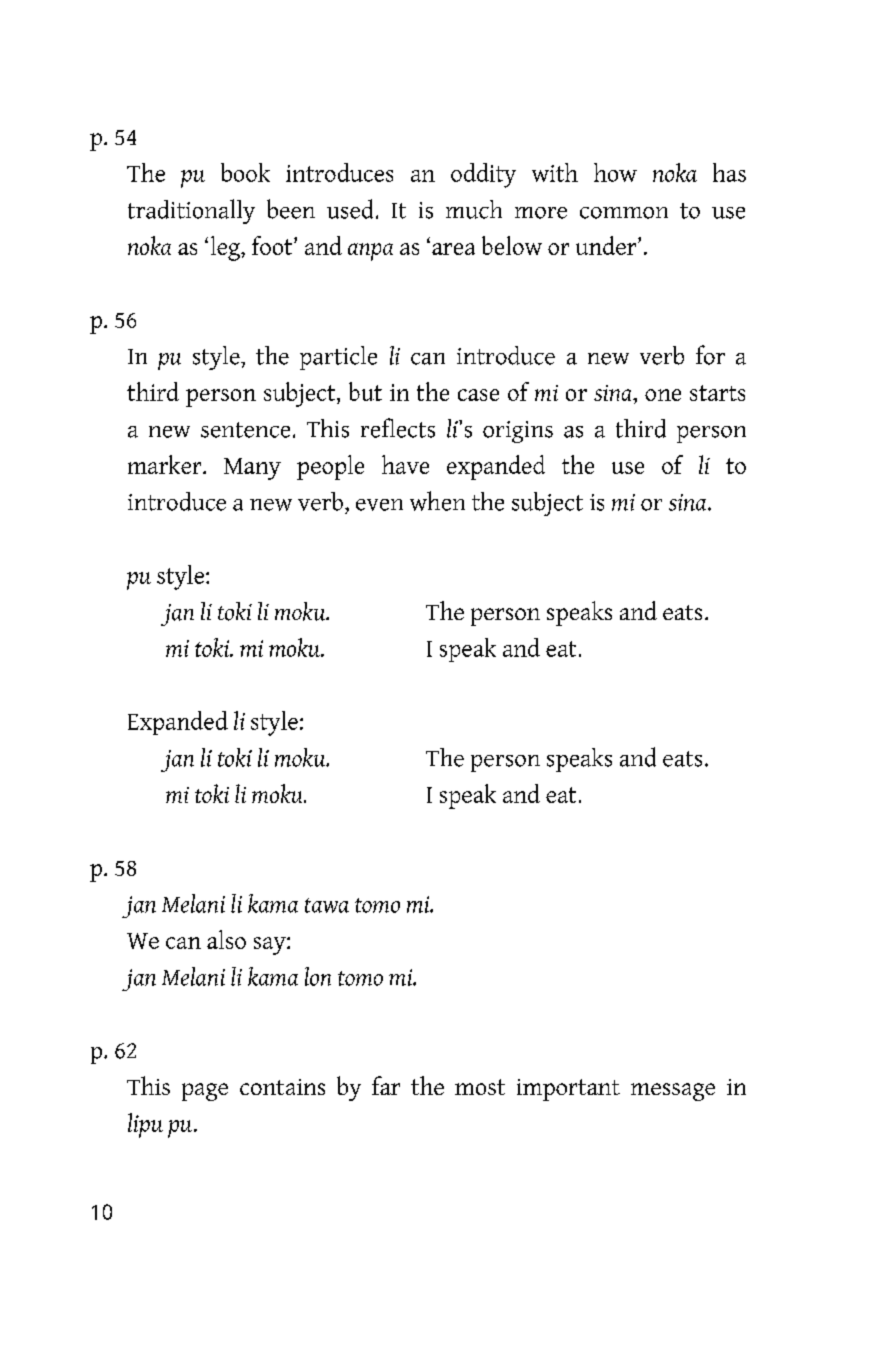 This image has width=896, height=1345. Describe the element at coordinates (379, 505) in the image. I see `even` at that location.
